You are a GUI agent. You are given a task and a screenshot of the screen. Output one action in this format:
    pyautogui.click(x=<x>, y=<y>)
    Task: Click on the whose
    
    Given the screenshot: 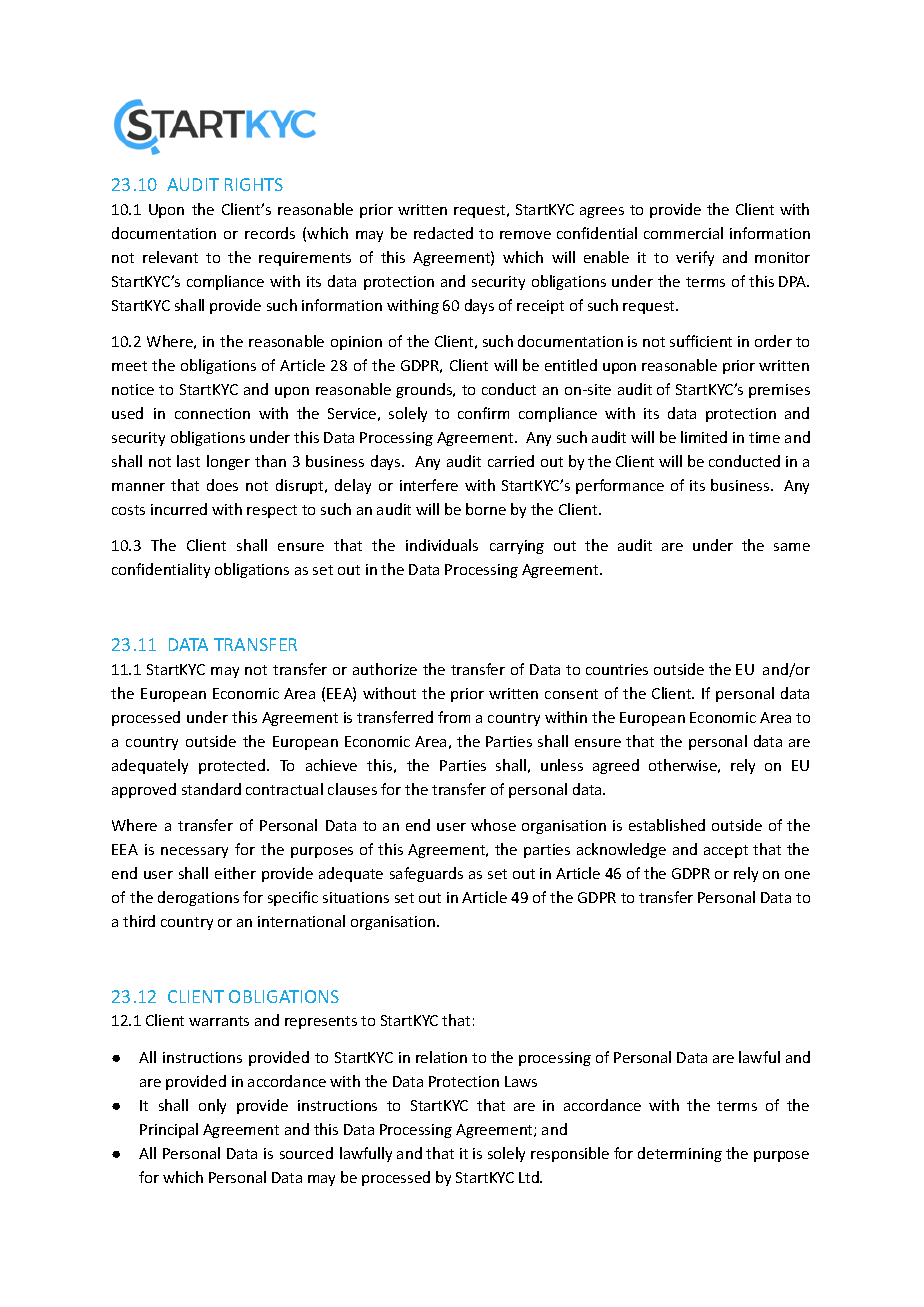 What is the action you would take?
    pyautogui.click(x=493, y=825)
